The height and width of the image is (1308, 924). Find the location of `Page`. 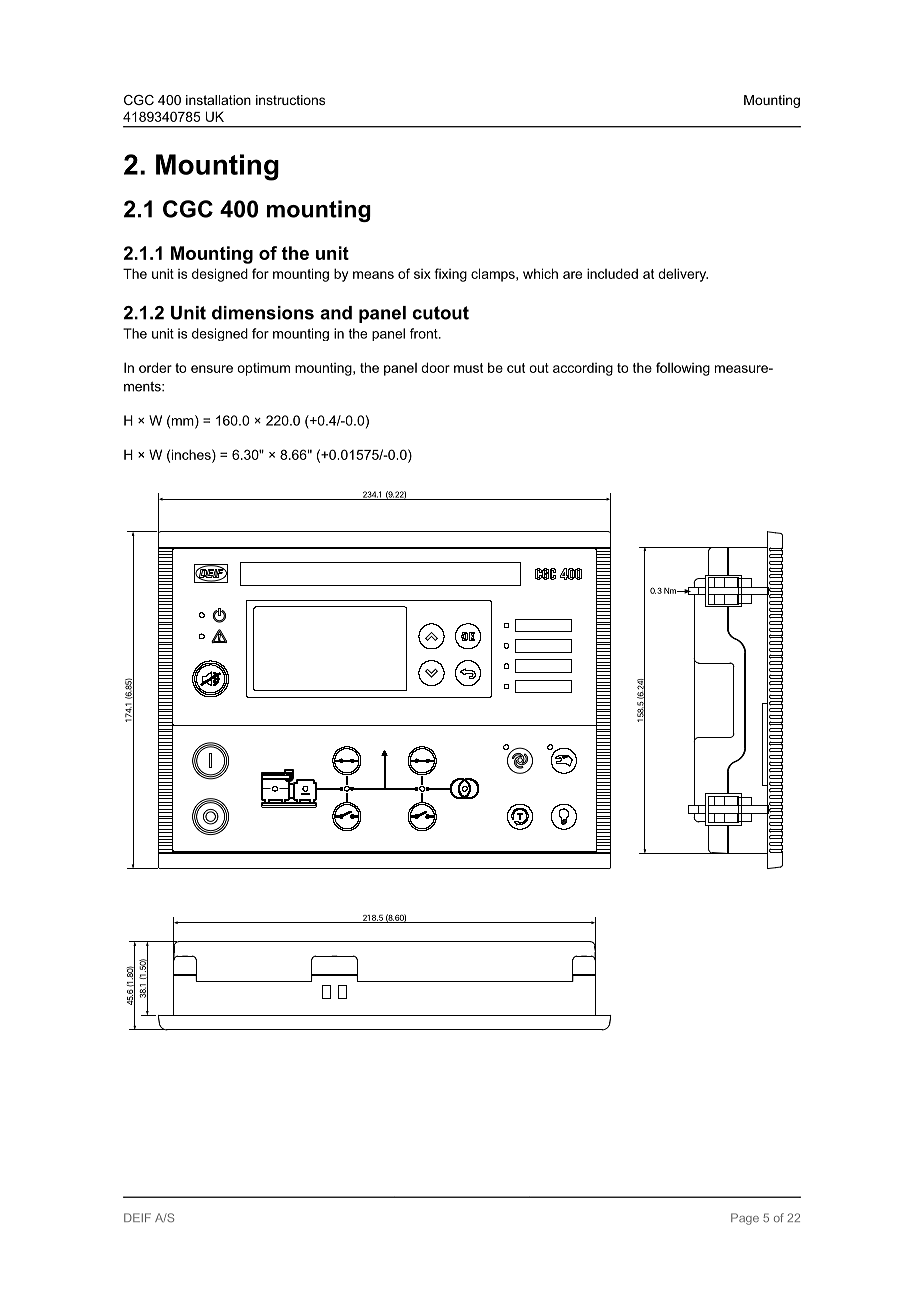

Page is located at coordinates (745, 1219).
